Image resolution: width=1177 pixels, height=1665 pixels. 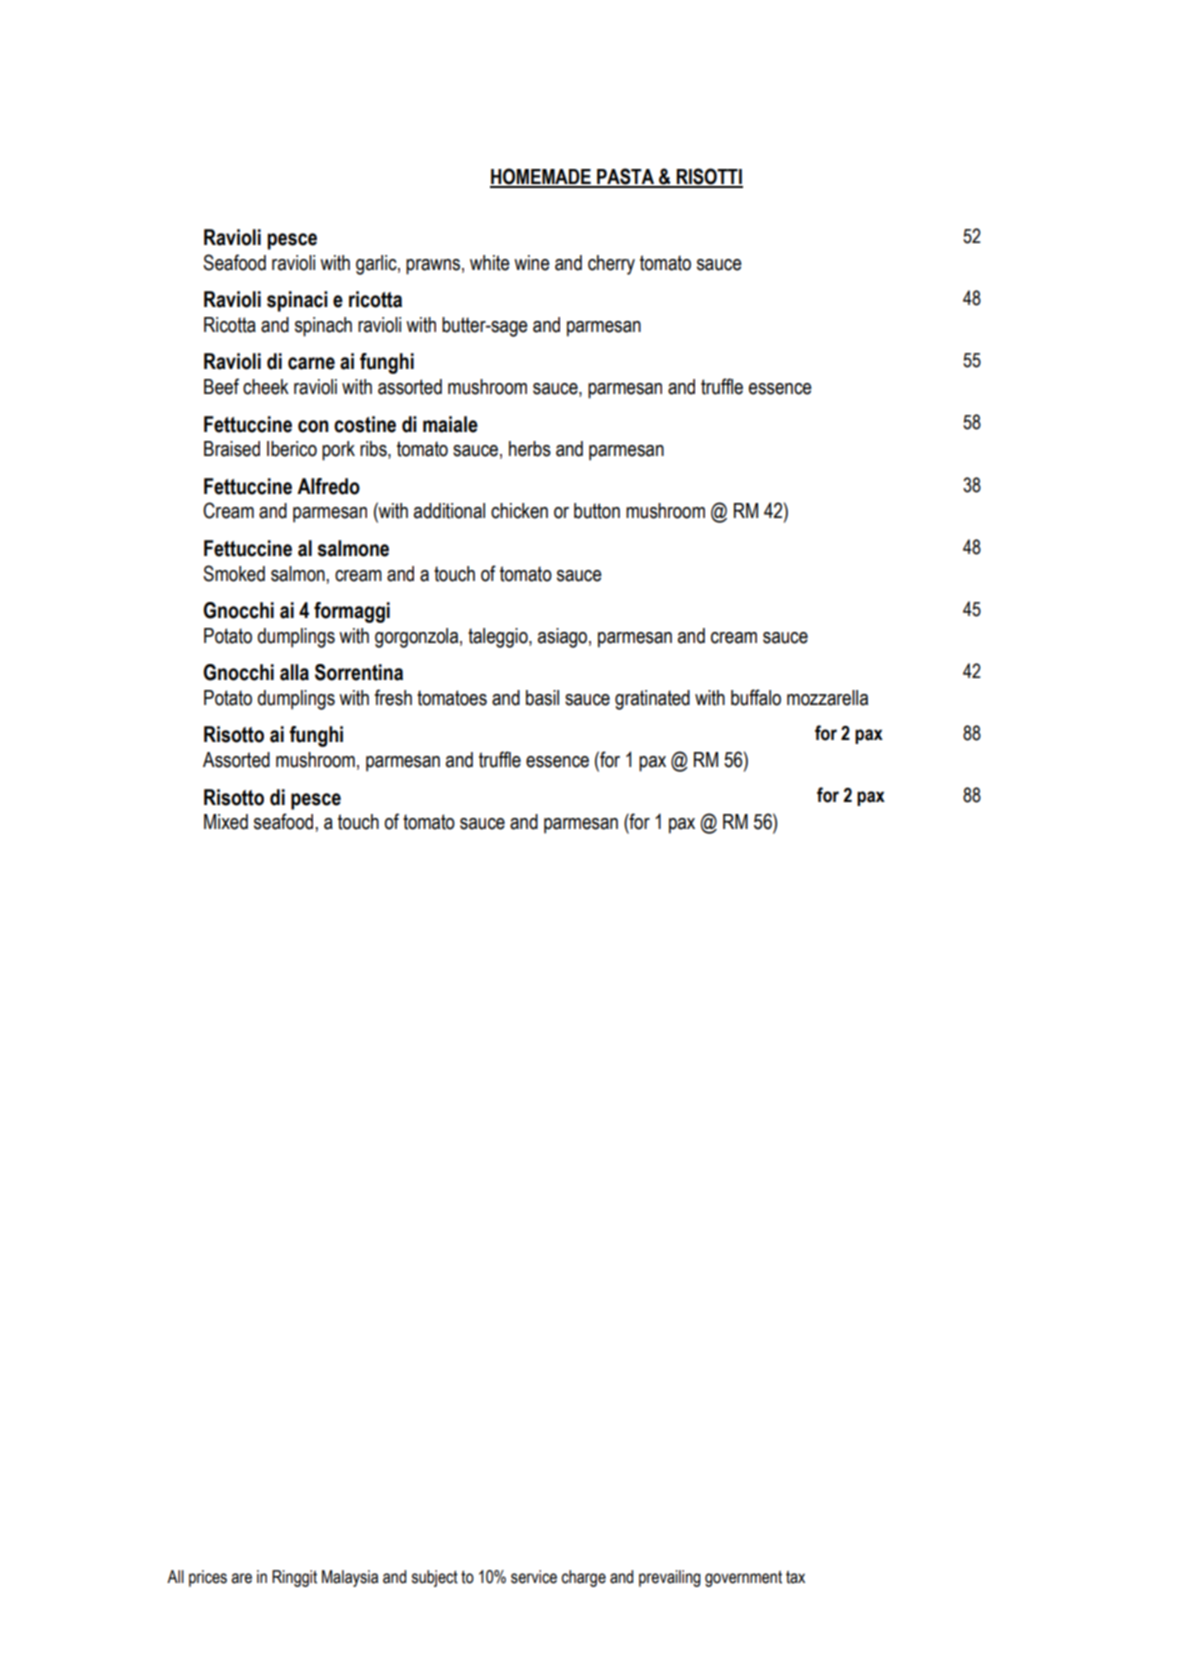 I want to click on PASTA, so click(x=626, y=177).
